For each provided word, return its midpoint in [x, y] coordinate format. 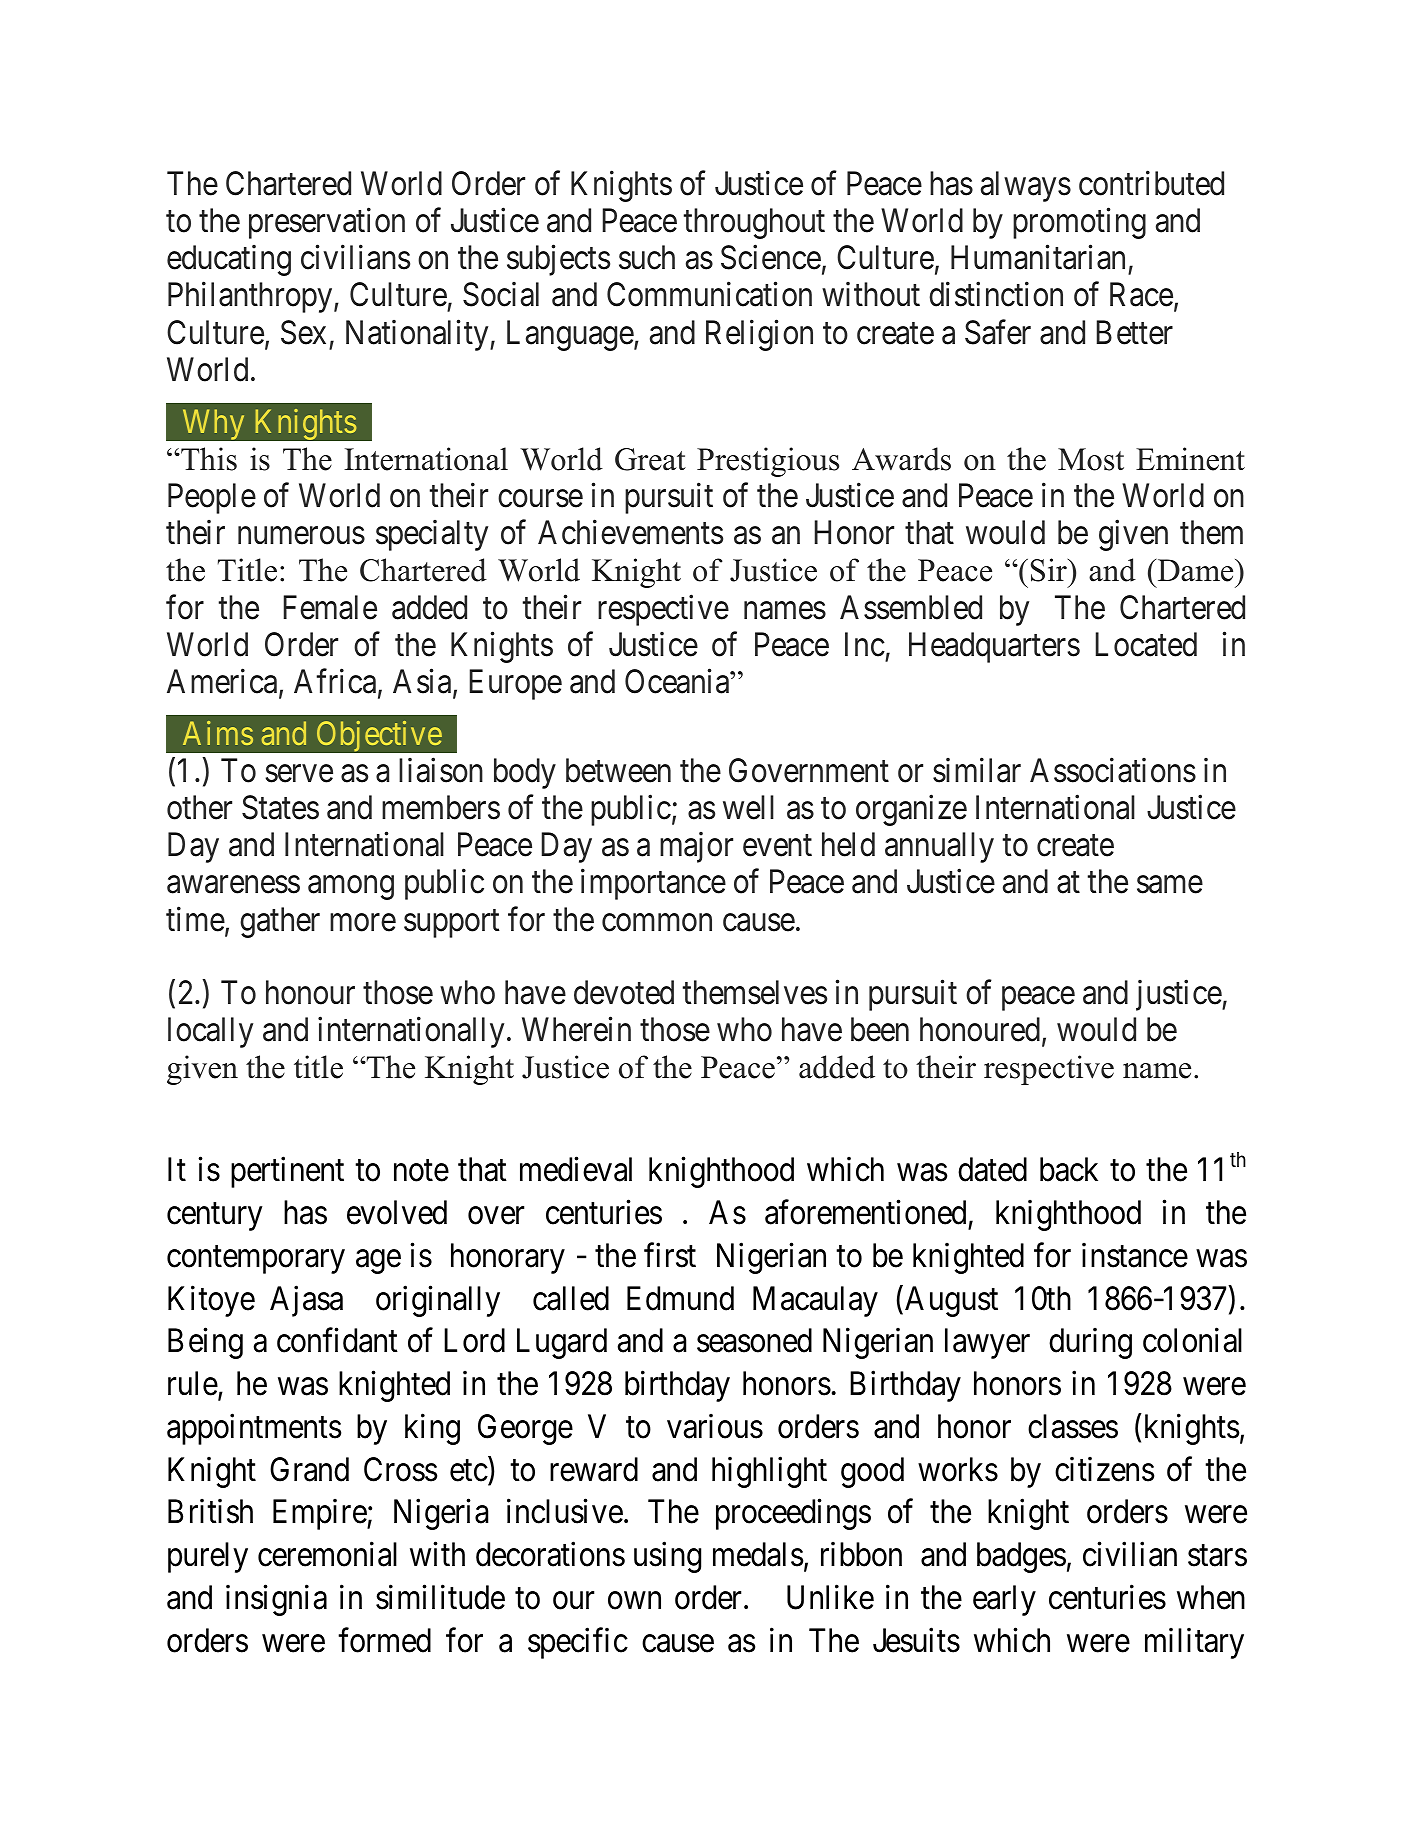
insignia [276, 1600]
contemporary [256, 1260]
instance [1135, 1255]
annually [939, 847]
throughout [754, 223]
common [657, 923]
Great [650, 459]
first [670, 1255]
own [634, 1601]
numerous [301, 536]
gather [280, 922]
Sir [1050, 570]
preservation [327, 223]
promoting [1079, 223]
